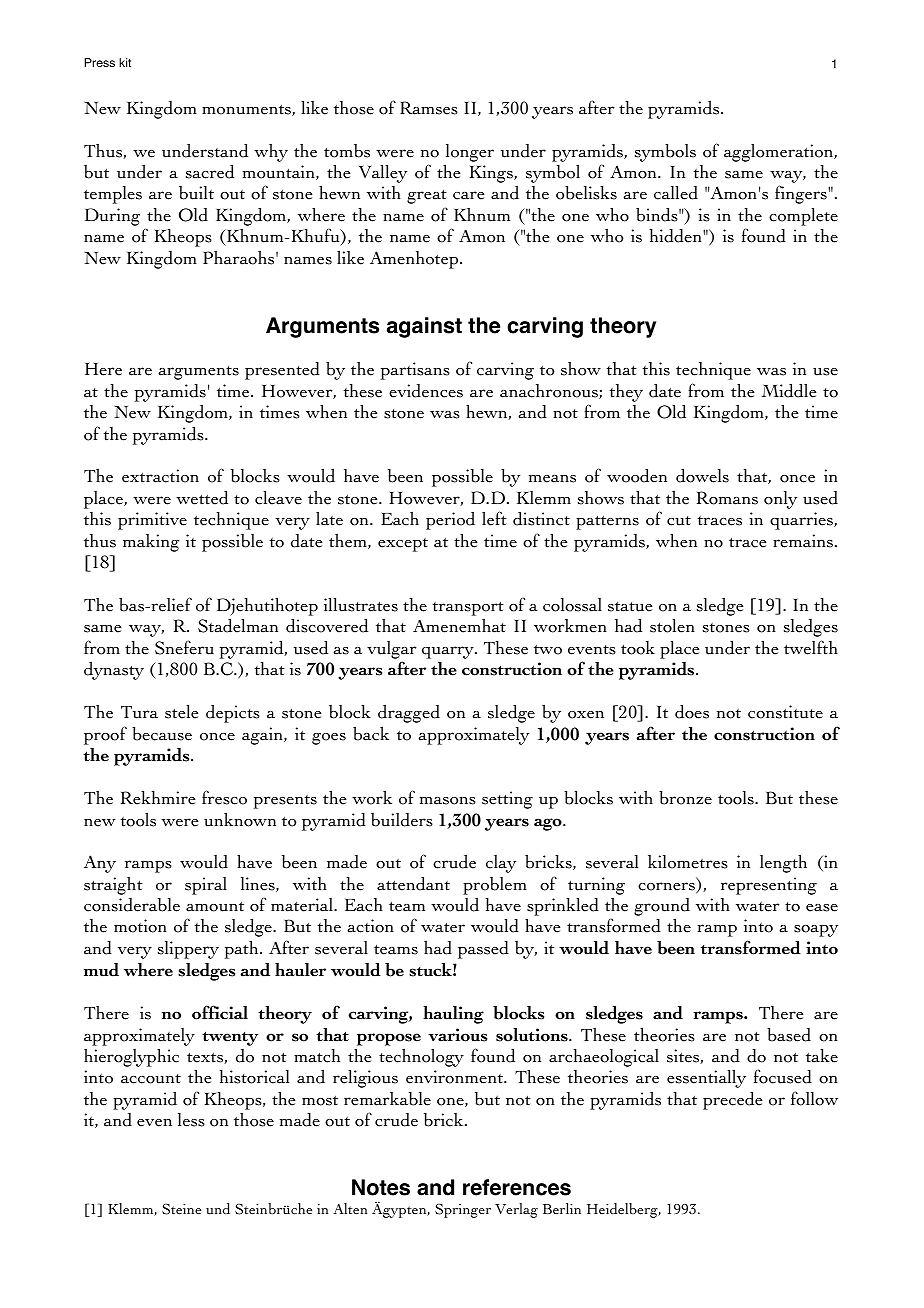 The image size is (924, 1308). What do you see at coordinates (732, 1100) in the document?
I see `precede` at bounding box center [732, 1100].
